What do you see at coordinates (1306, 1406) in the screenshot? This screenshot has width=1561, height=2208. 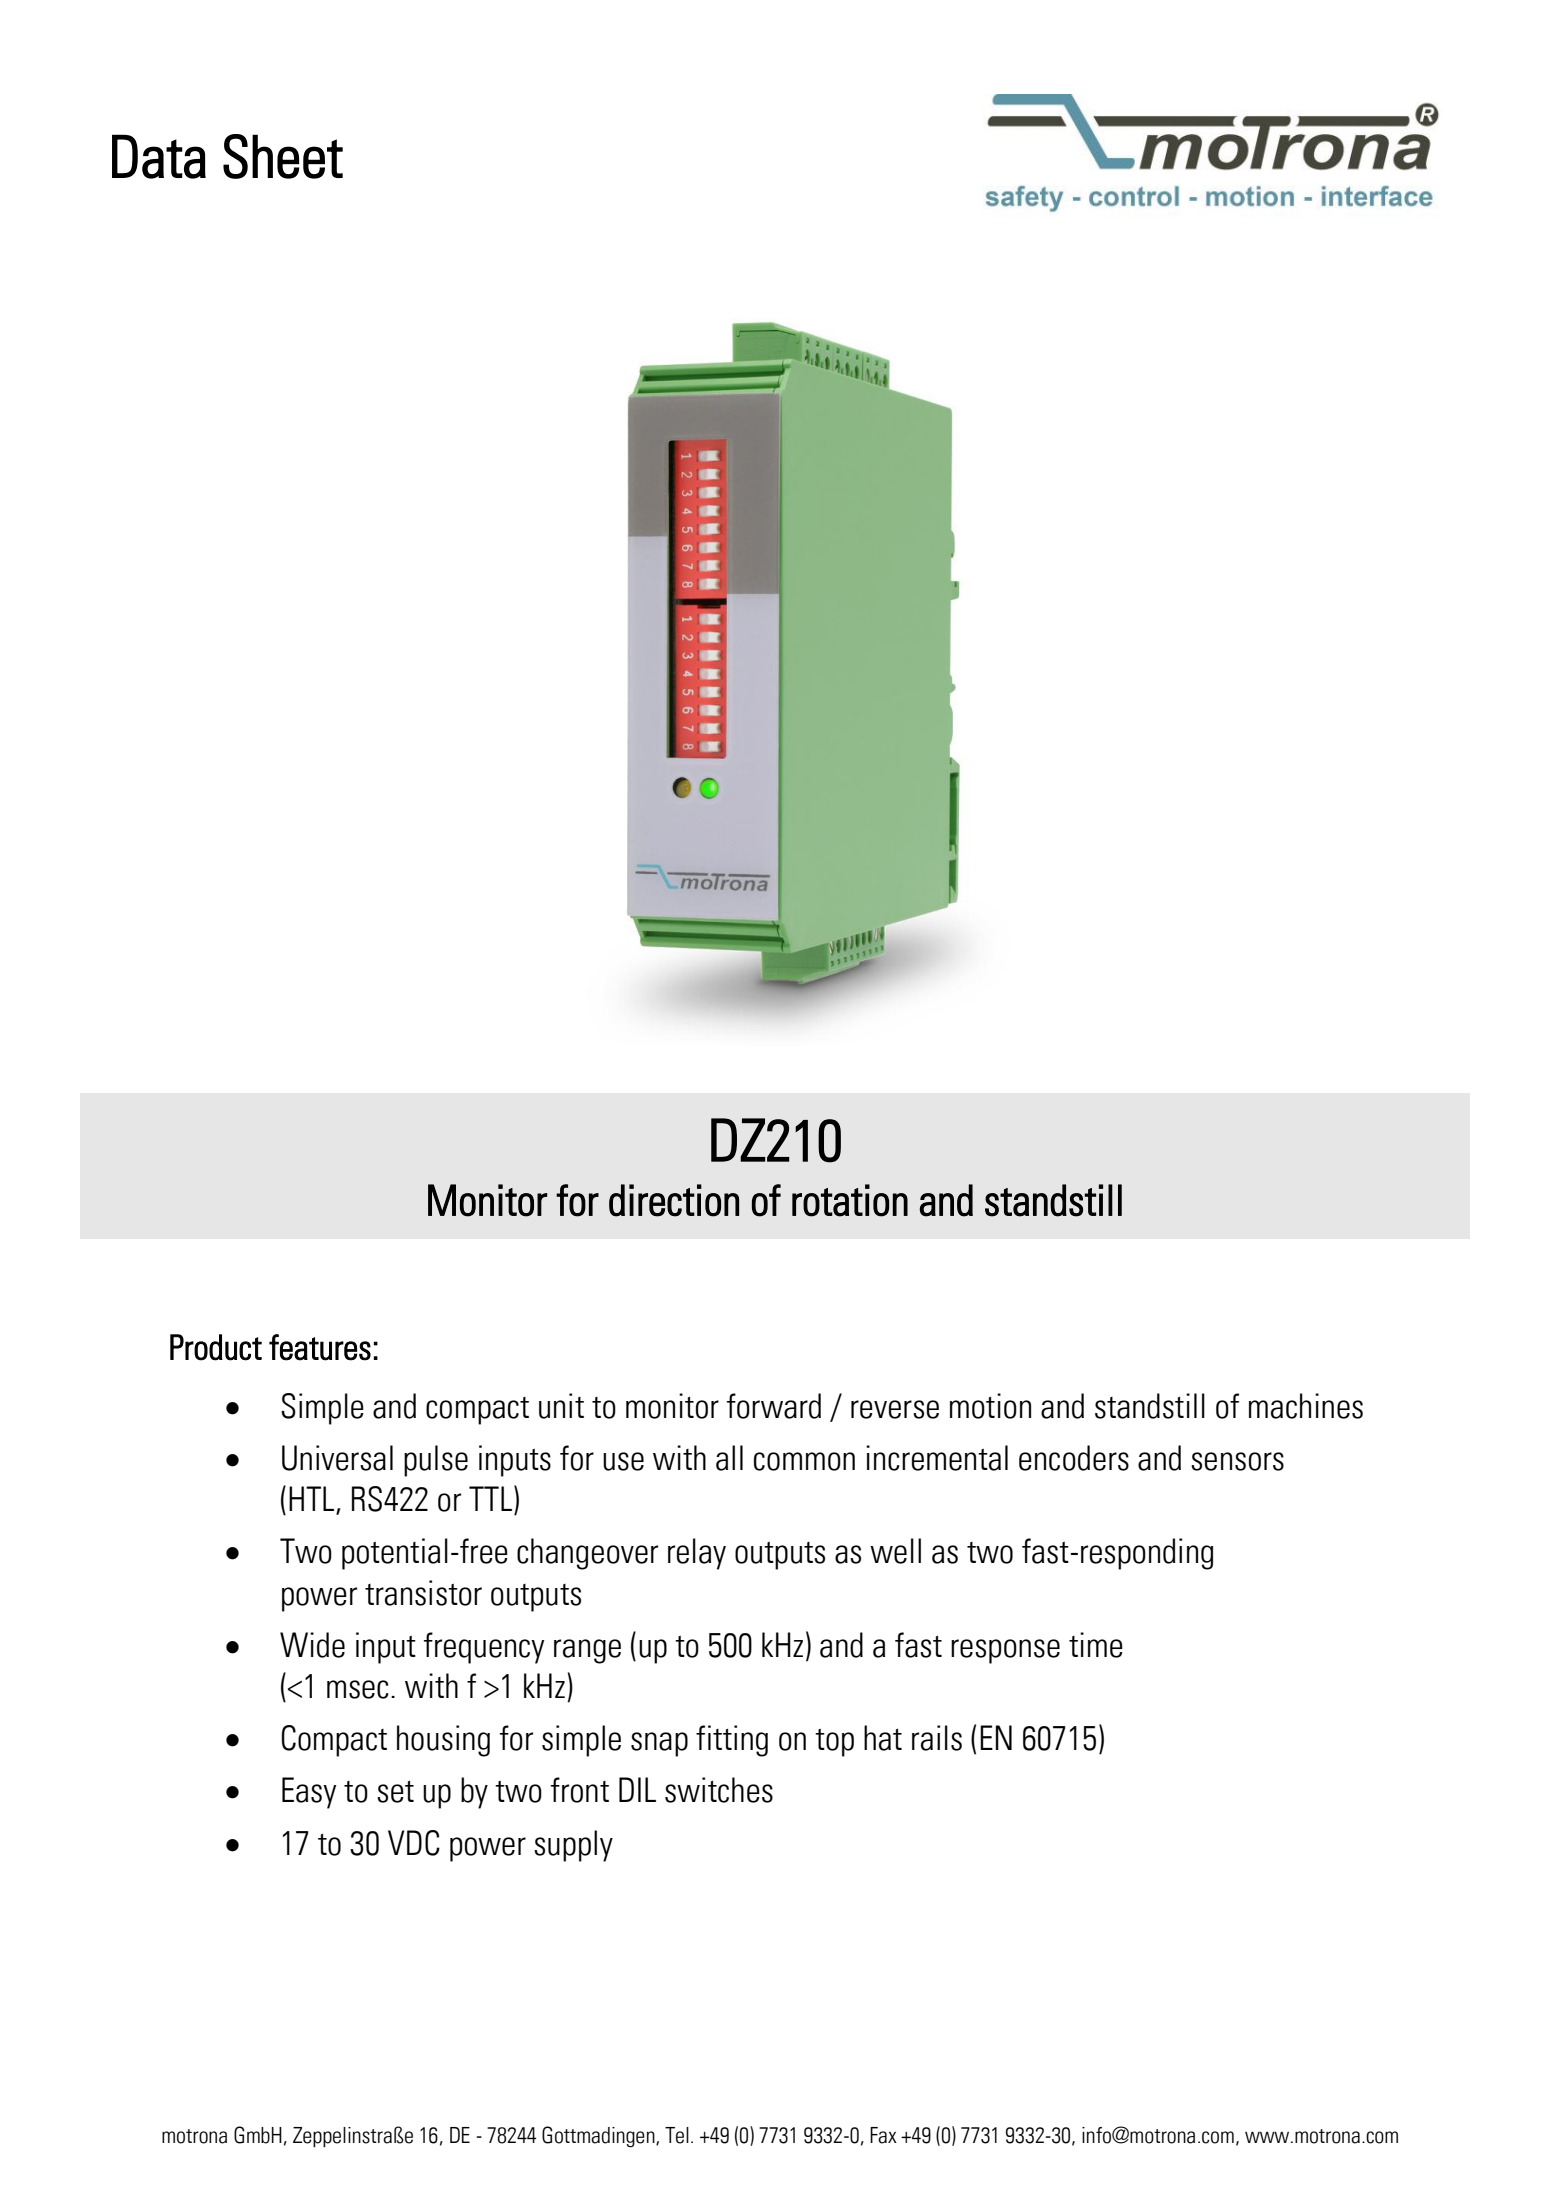 I see `machines` at bounding box center [1306, 1406].
